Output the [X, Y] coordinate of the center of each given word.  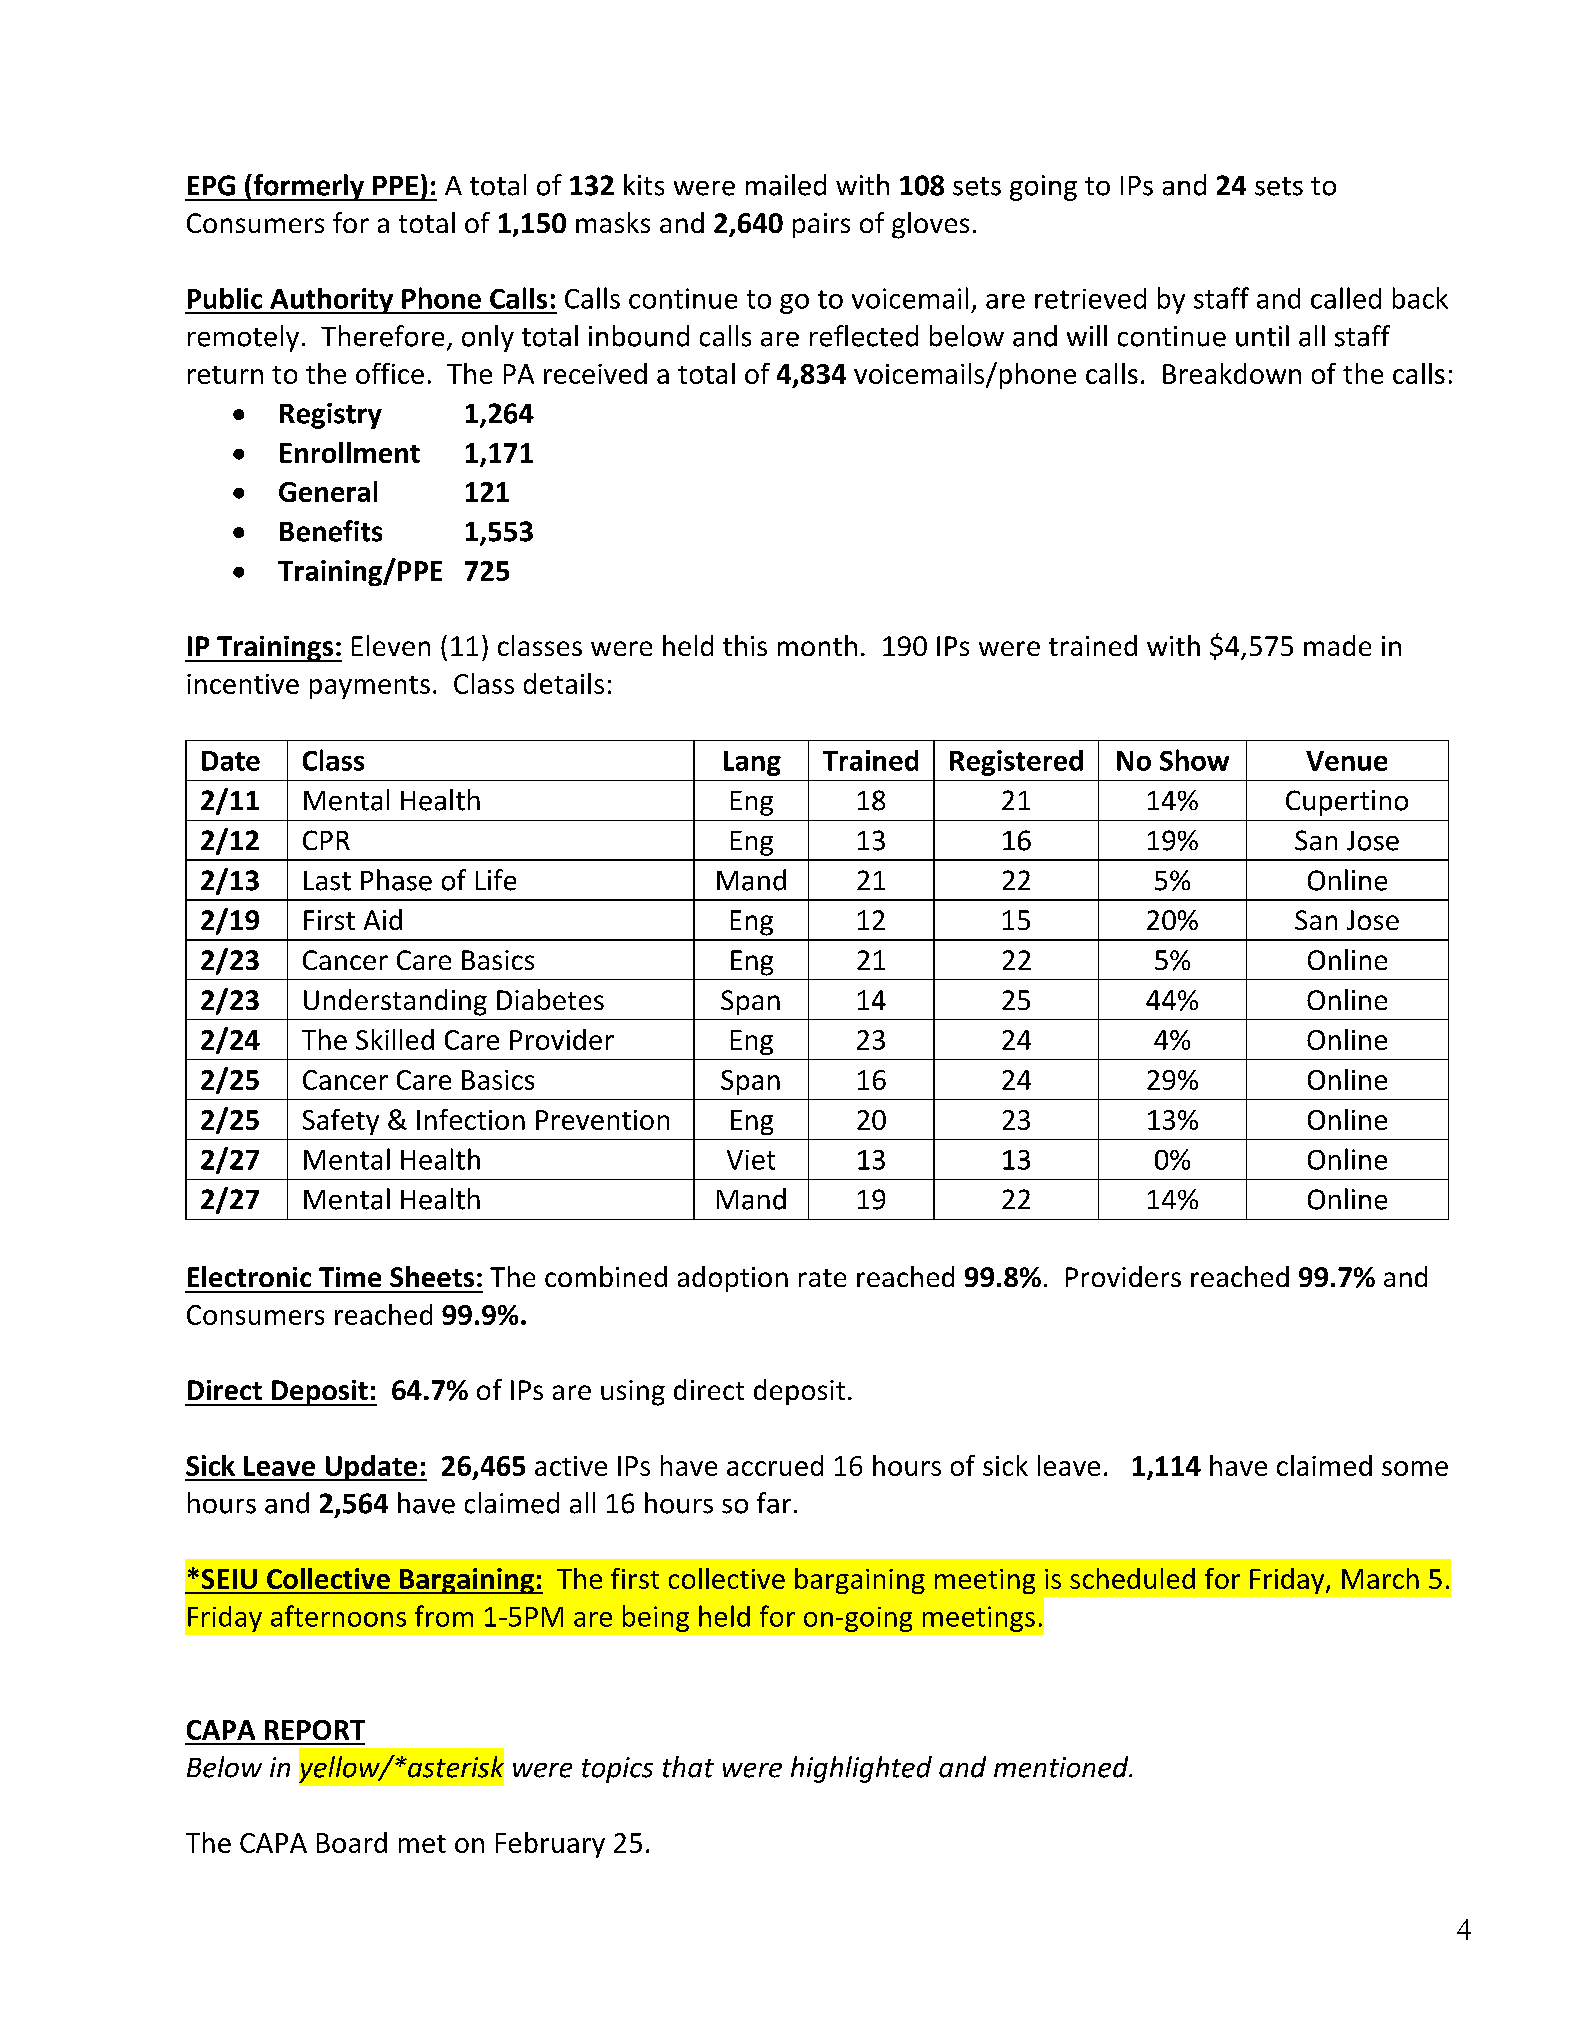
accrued [775, 1465]
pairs [821, 225]
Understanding [395, 1002]
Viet [751, 1160]
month [817, 645]
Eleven [391, 645]
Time [350, 1277]
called [1346, 298]
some [1415, 1468]
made [1337, 645]
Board [352, 1842]
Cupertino [1347, 803]
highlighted [861, 1769]
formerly [308, 187]
